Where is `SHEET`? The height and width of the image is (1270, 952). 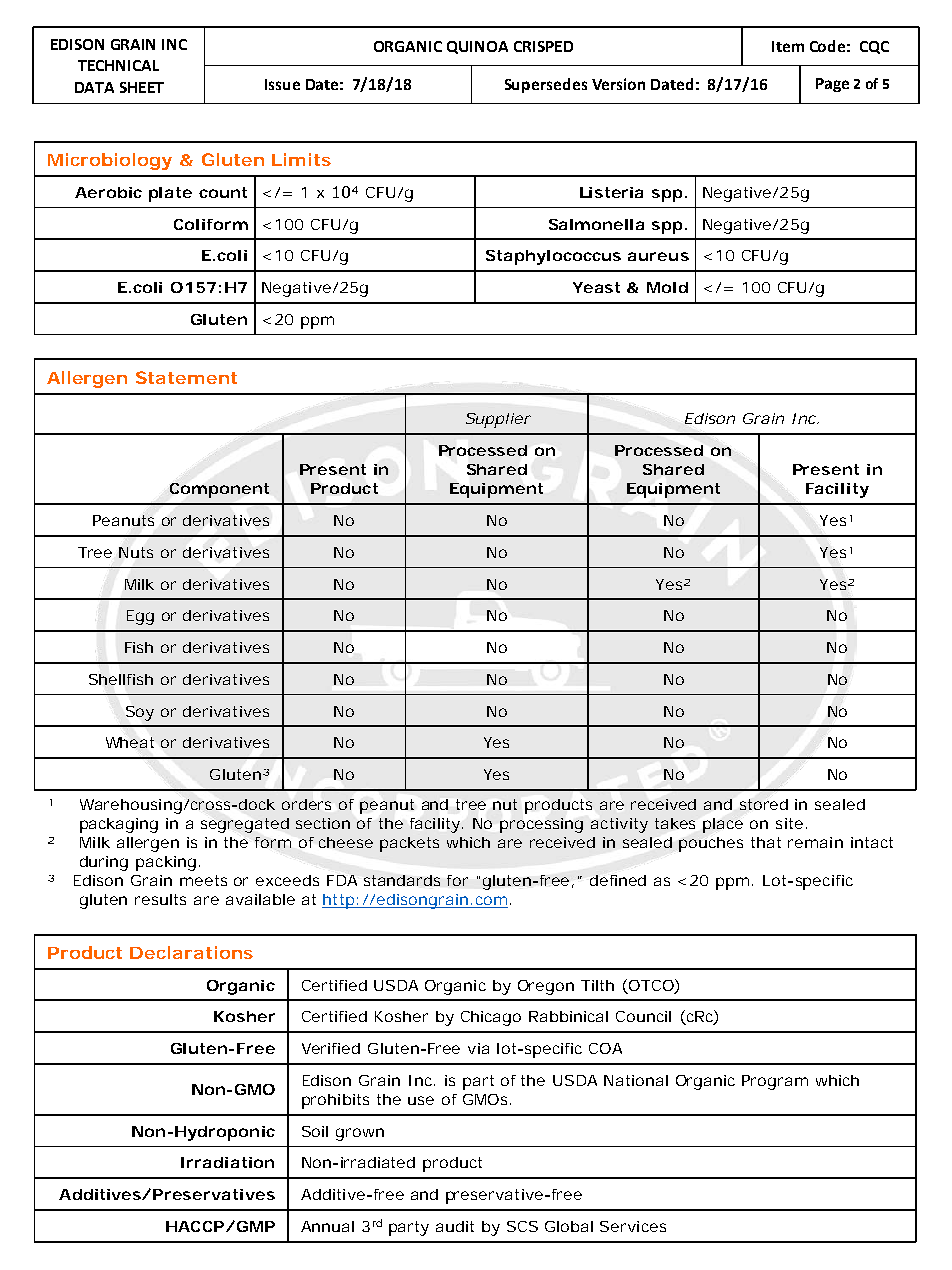
SHEET is located at coordinates (142, 87).
